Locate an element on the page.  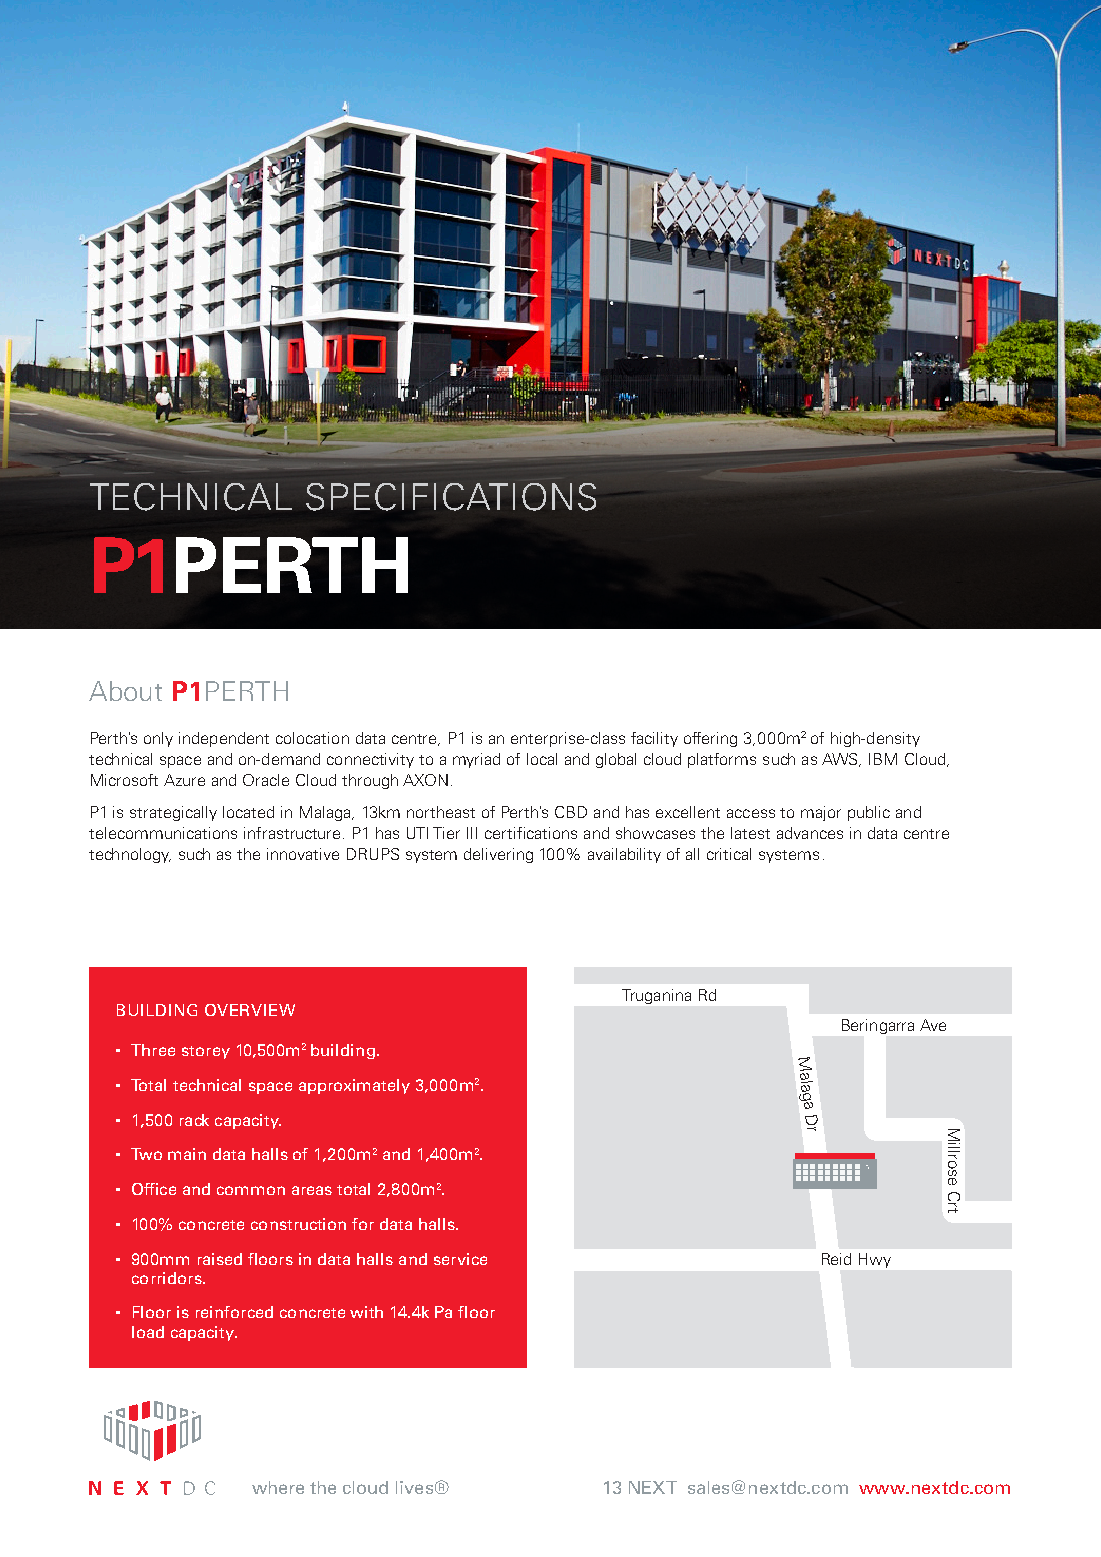
OVERVIEW is located at coordinates (250, 1010).
